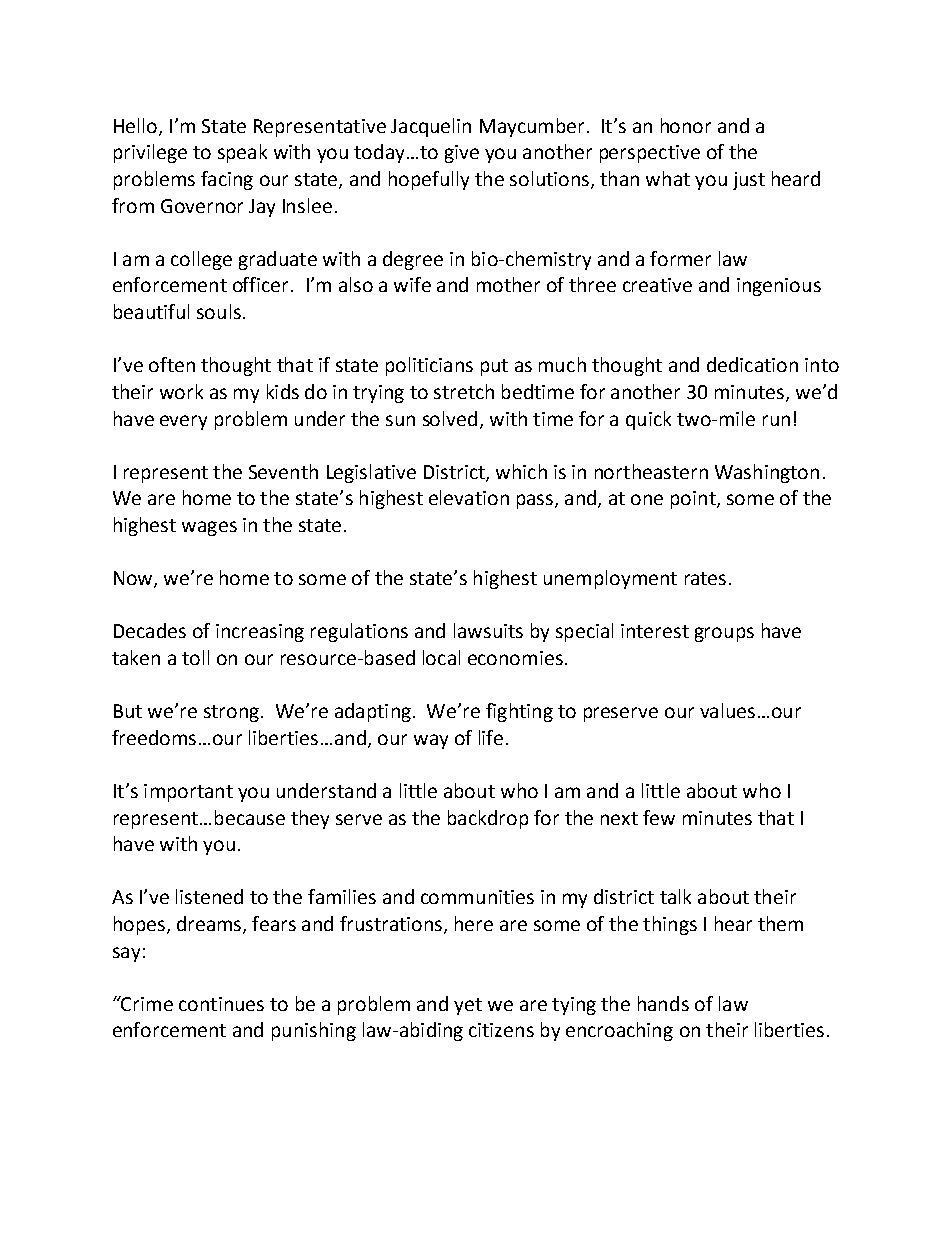  I want to click on souls, so click(219, 311).
